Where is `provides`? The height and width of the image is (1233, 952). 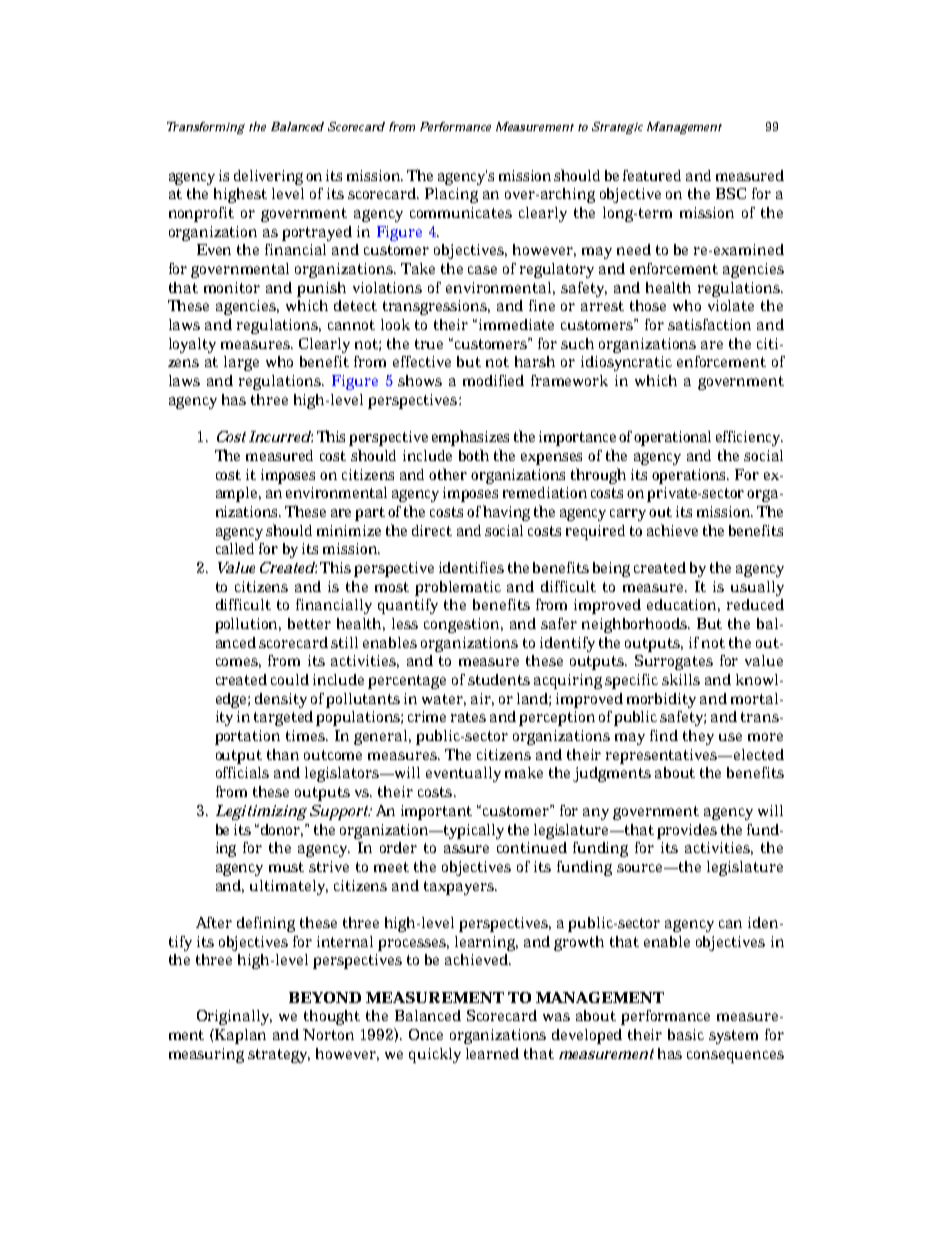 provides is located at coordinates (687, 831).
